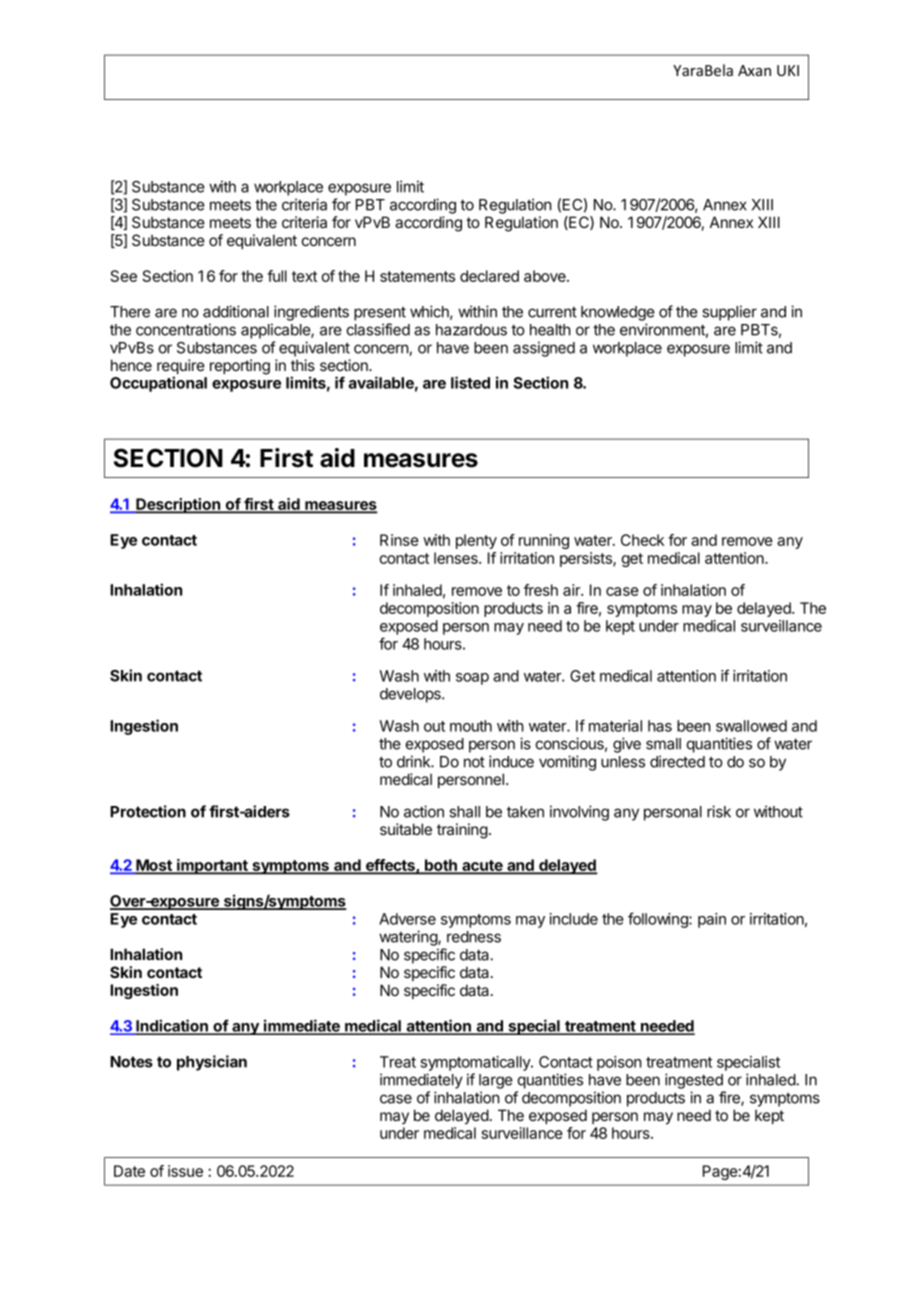  What do you see at coordinates (694, 1081) in the image?
I see `ingested` at bounding box center [694, 1081].
